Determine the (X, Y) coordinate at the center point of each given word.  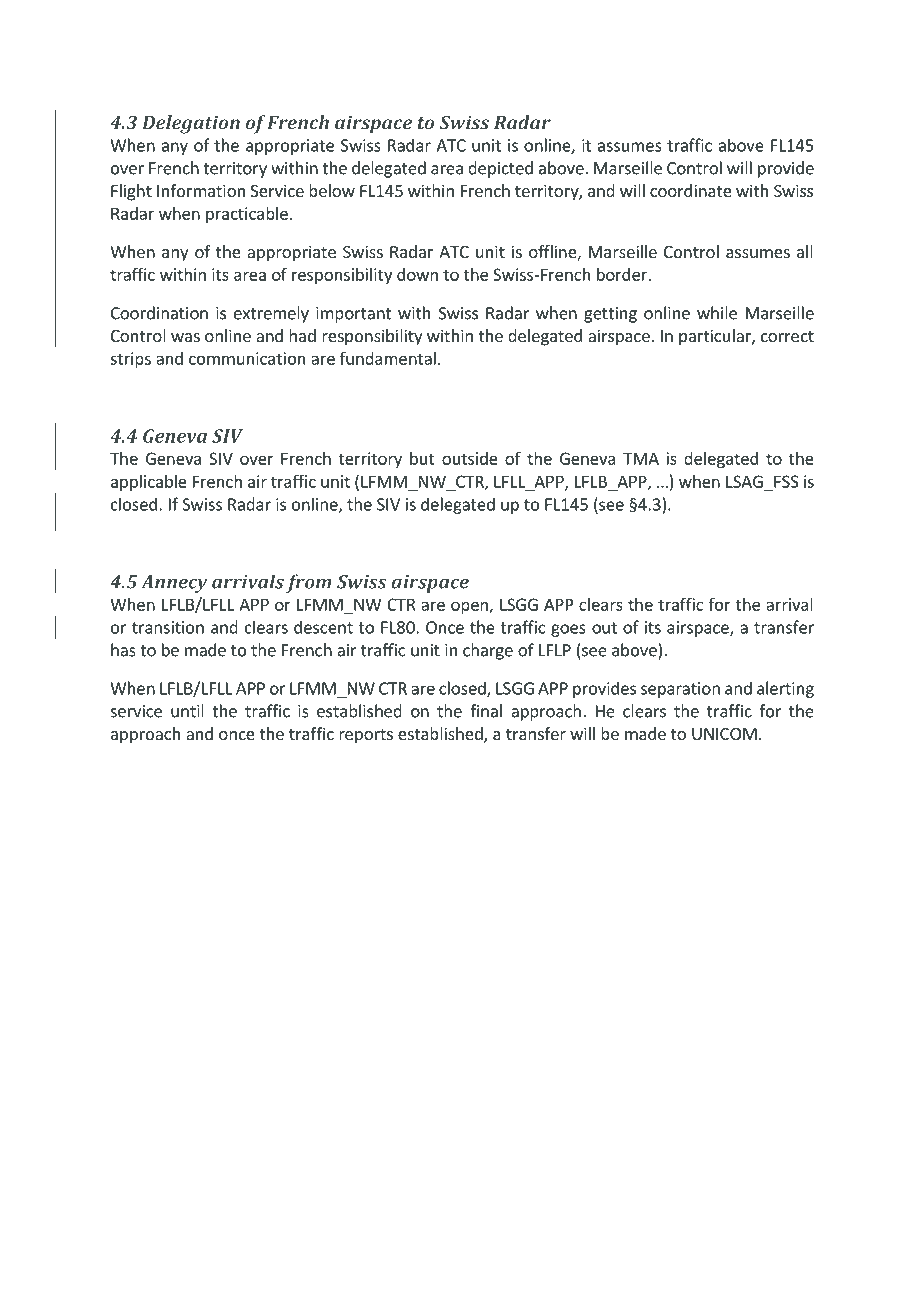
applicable (149, 483)
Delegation (191, 124)
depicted (500, 169)
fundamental (388, 358)
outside (470, 458)
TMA (641, 458)
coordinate (691, 190)
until (187, 711)
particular (716, 337)
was (185, 337)
